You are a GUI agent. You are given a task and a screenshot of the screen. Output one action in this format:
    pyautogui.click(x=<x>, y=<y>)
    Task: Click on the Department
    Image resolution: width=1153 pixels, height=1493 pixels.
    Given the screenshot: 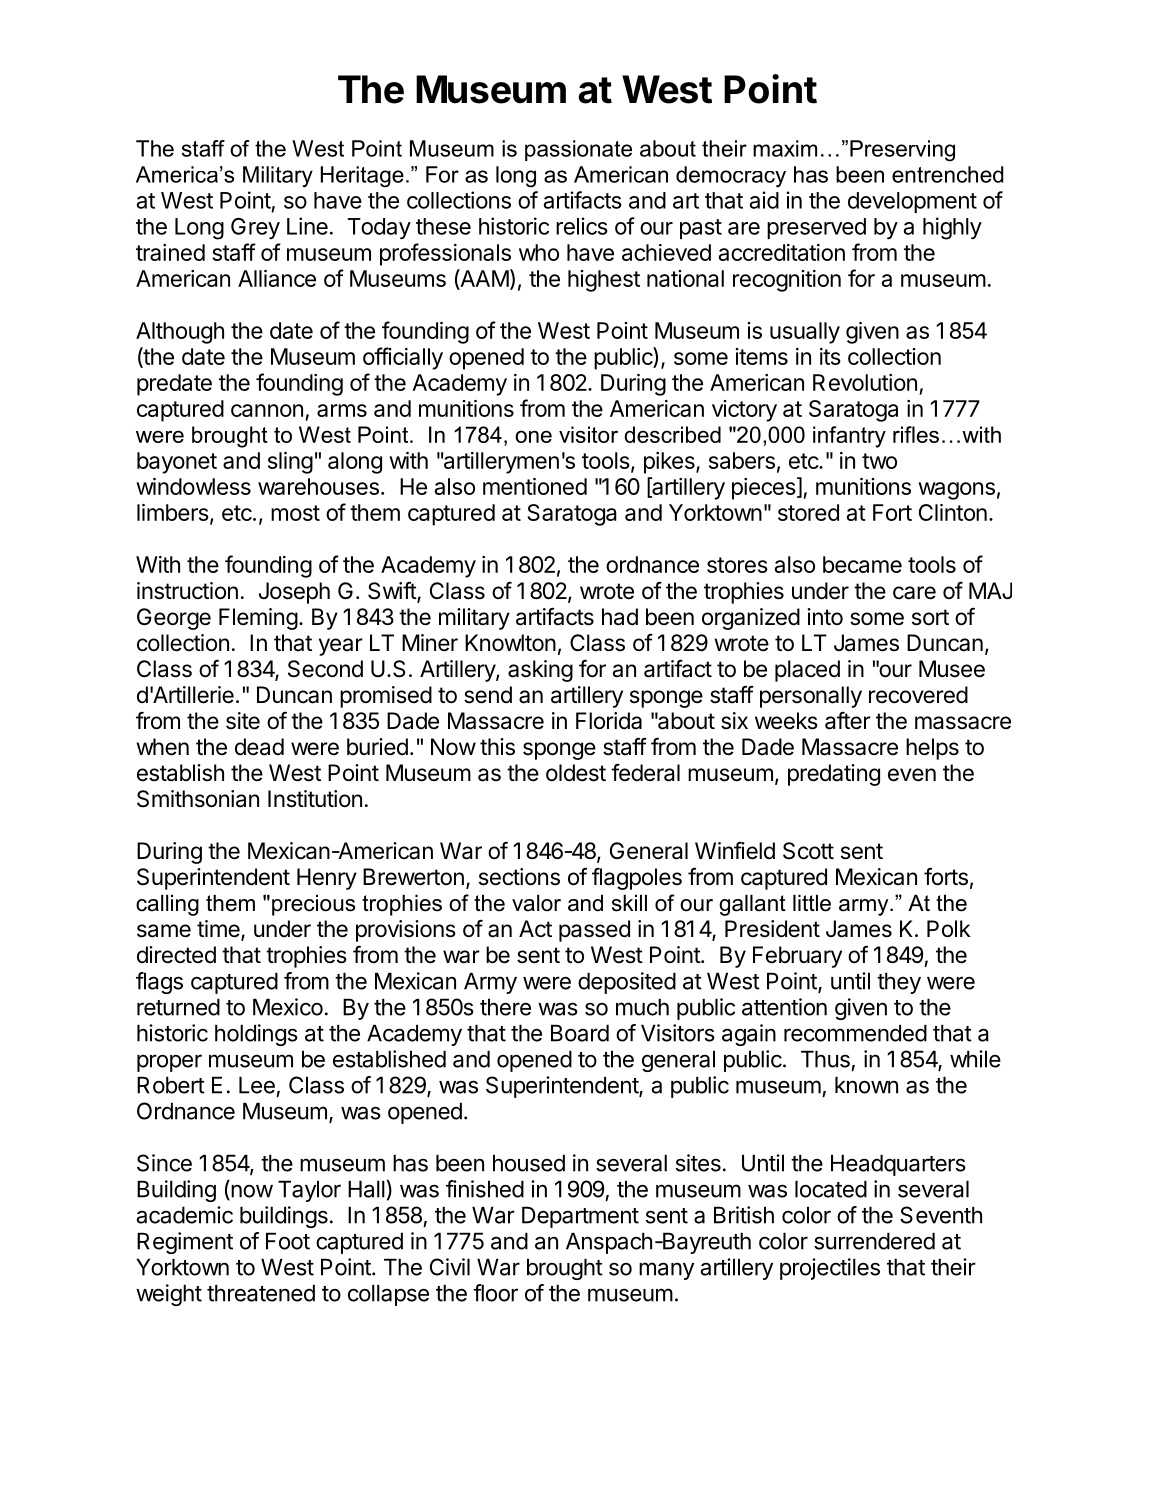 What is the action you would take?
    pyautogui.click(x=580, y=1217)
